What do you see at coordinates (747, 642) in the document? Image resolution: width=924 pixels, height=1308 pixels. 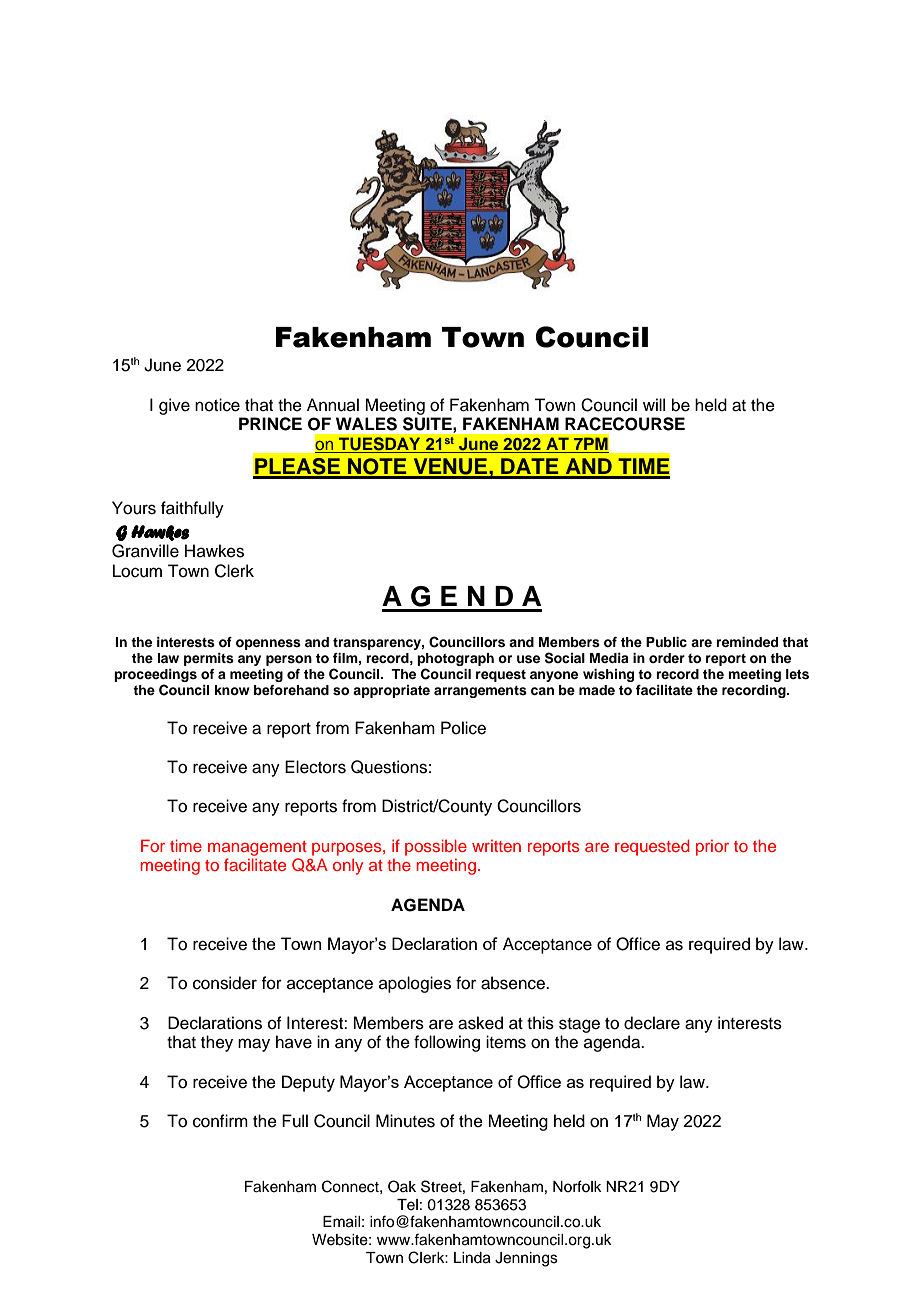 I see `reminded` at bounding box center [747, 642].
